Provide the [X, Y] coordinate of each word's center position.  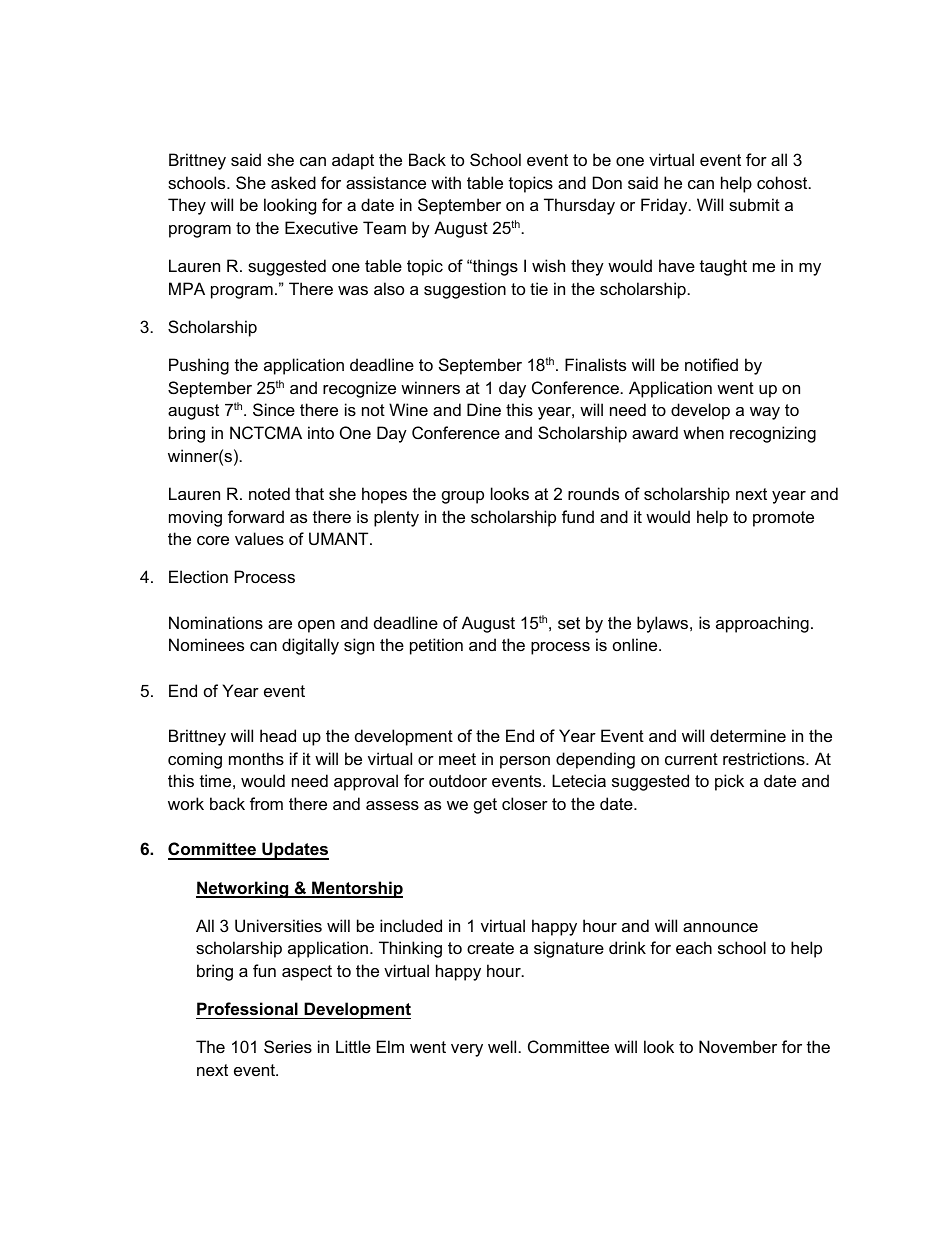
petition [436, 646]
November [738, 1046]
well [502, 1046]
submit [754, 204]
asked [293, 182]
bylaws [664, 624]
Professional [247, 1008]
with [446, 182]
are [280, 624]
